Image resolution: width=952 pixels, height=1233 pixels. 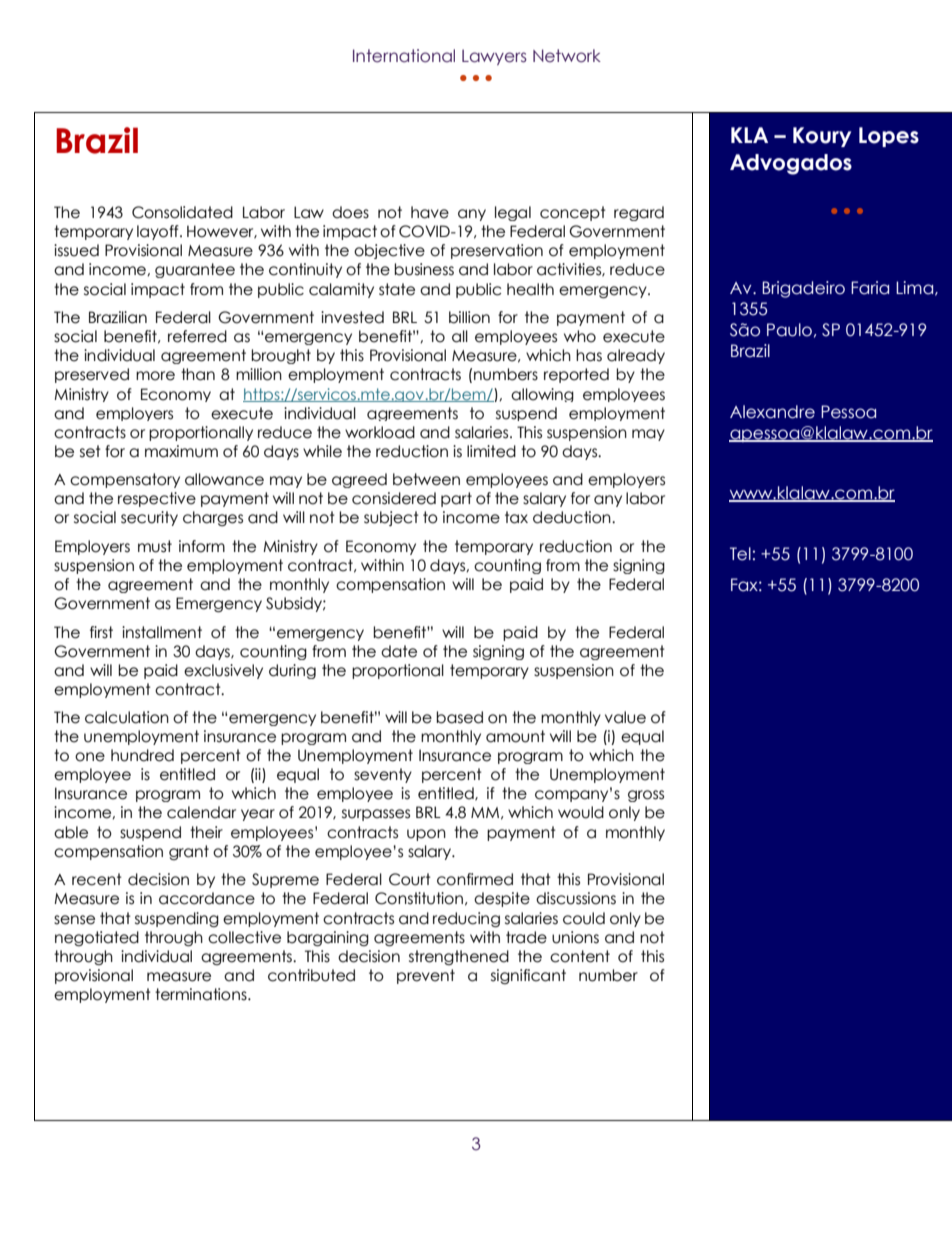 What do you see at coordinates (494, 57) in the page?
I see `Lawyers` at bounding box center [494, 57].
